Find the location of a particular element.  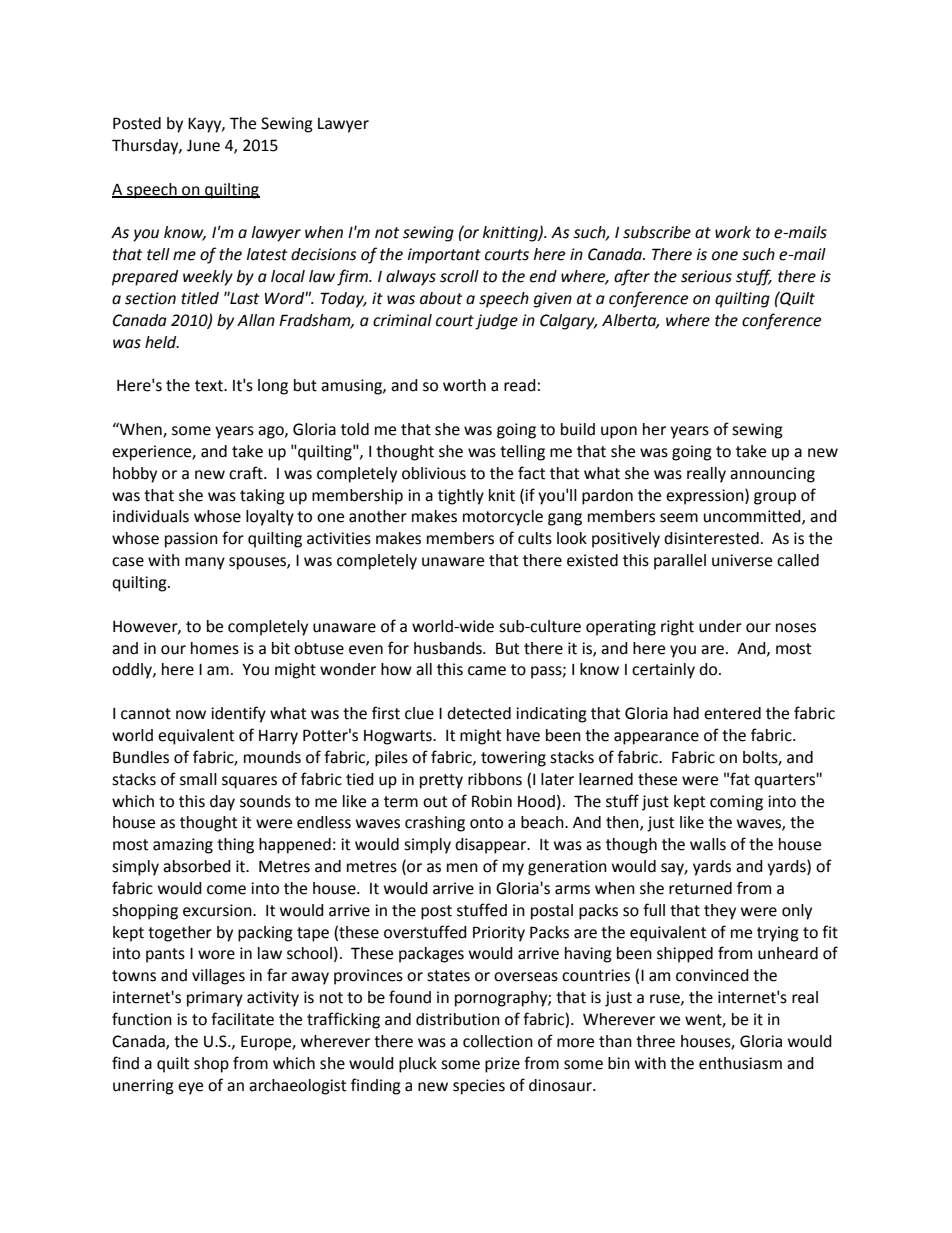

work is located at coordinates (733, 232).
